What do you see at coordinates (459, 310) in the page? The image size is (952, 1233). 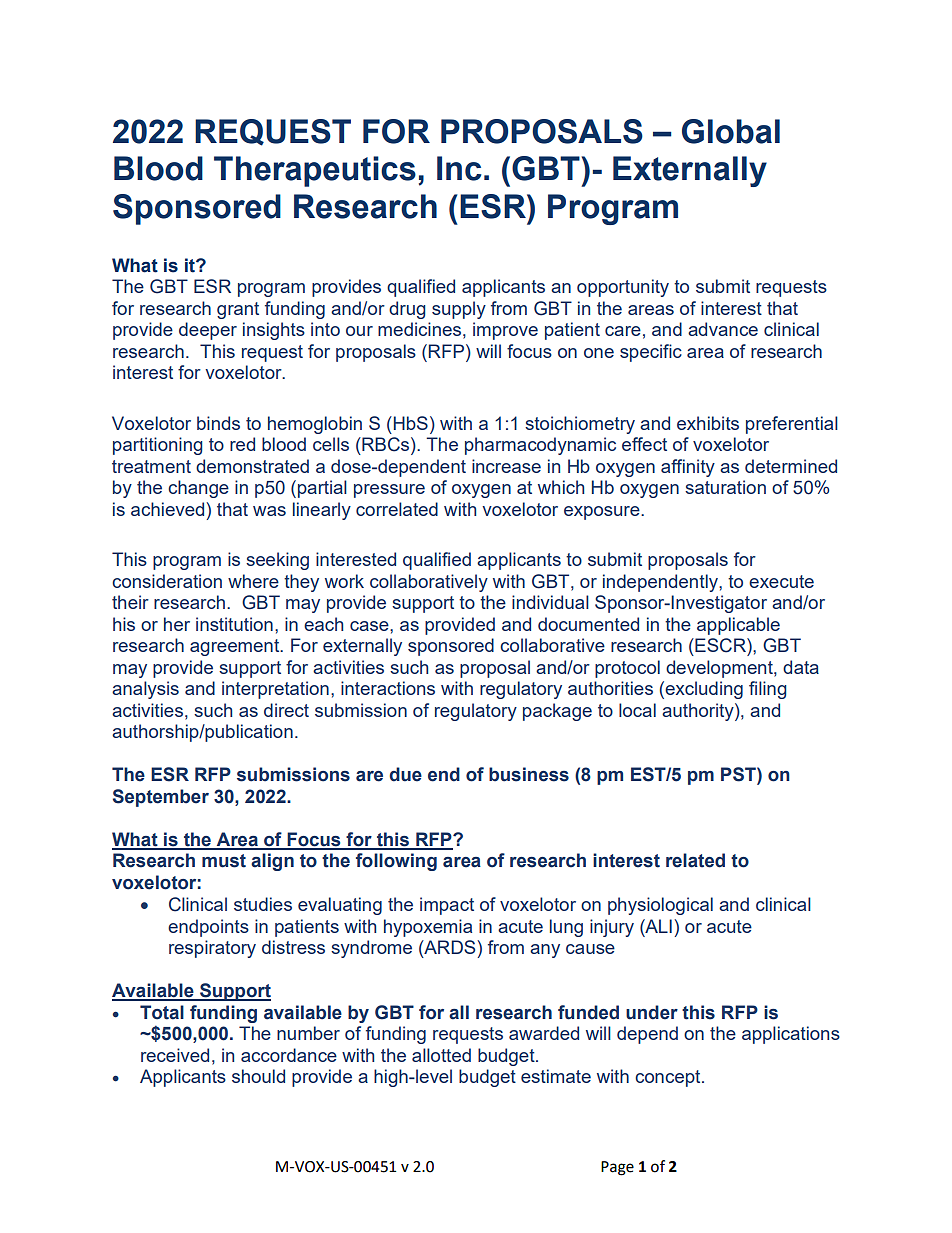 I see `supply` at bounding box center [459, 310].
